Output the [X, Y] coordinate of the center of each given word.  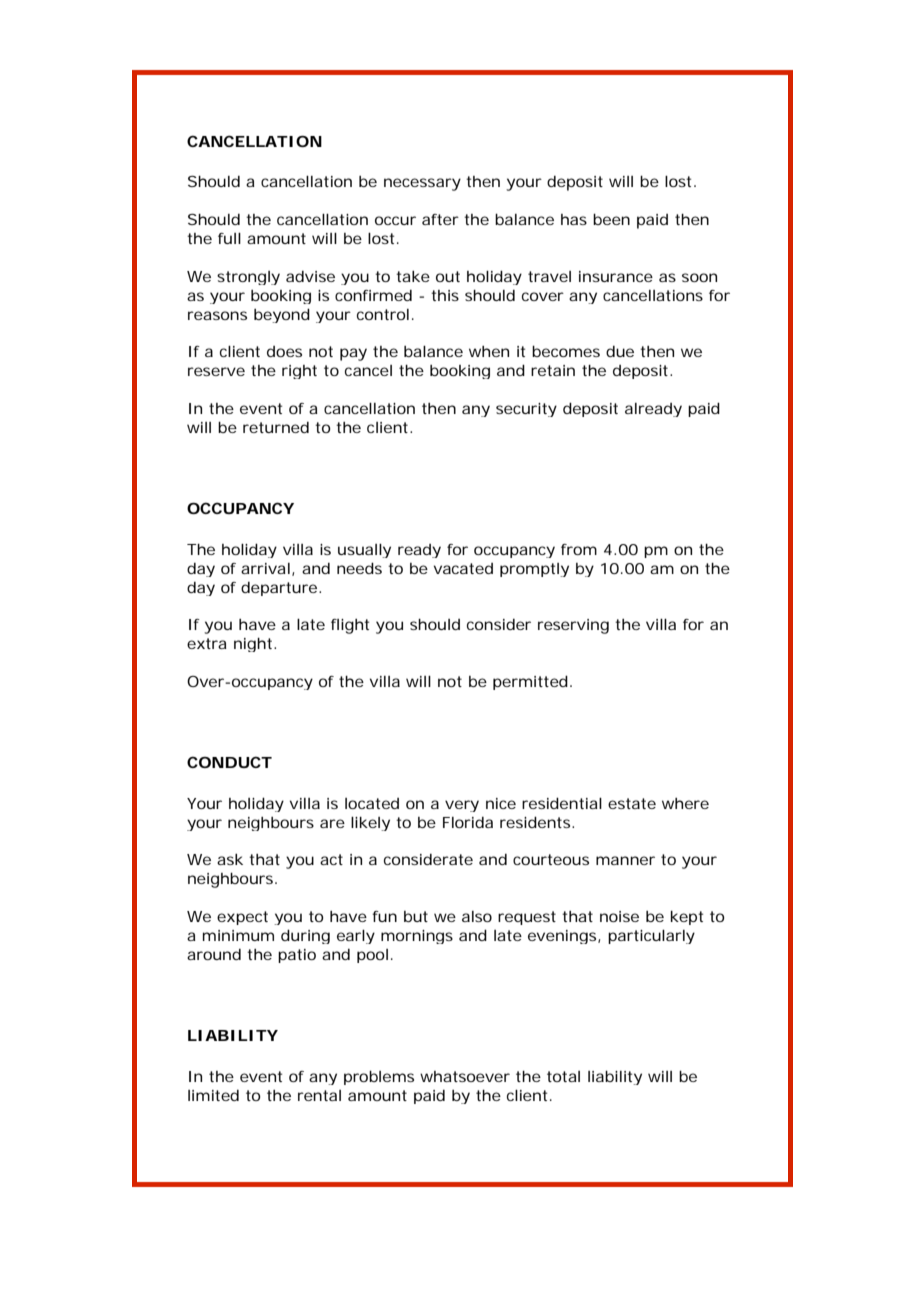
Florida [468, 822]
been [611, 219]
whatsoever [465, 1076]
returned [276, 427]
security [526, 410]
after [440, 219]
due [620, 351]
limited [213, 1095]
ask [230, 859]
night [254, 645]
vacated [463, 568]
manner [625, 860]
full [229, 238]
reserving [573, 626]
